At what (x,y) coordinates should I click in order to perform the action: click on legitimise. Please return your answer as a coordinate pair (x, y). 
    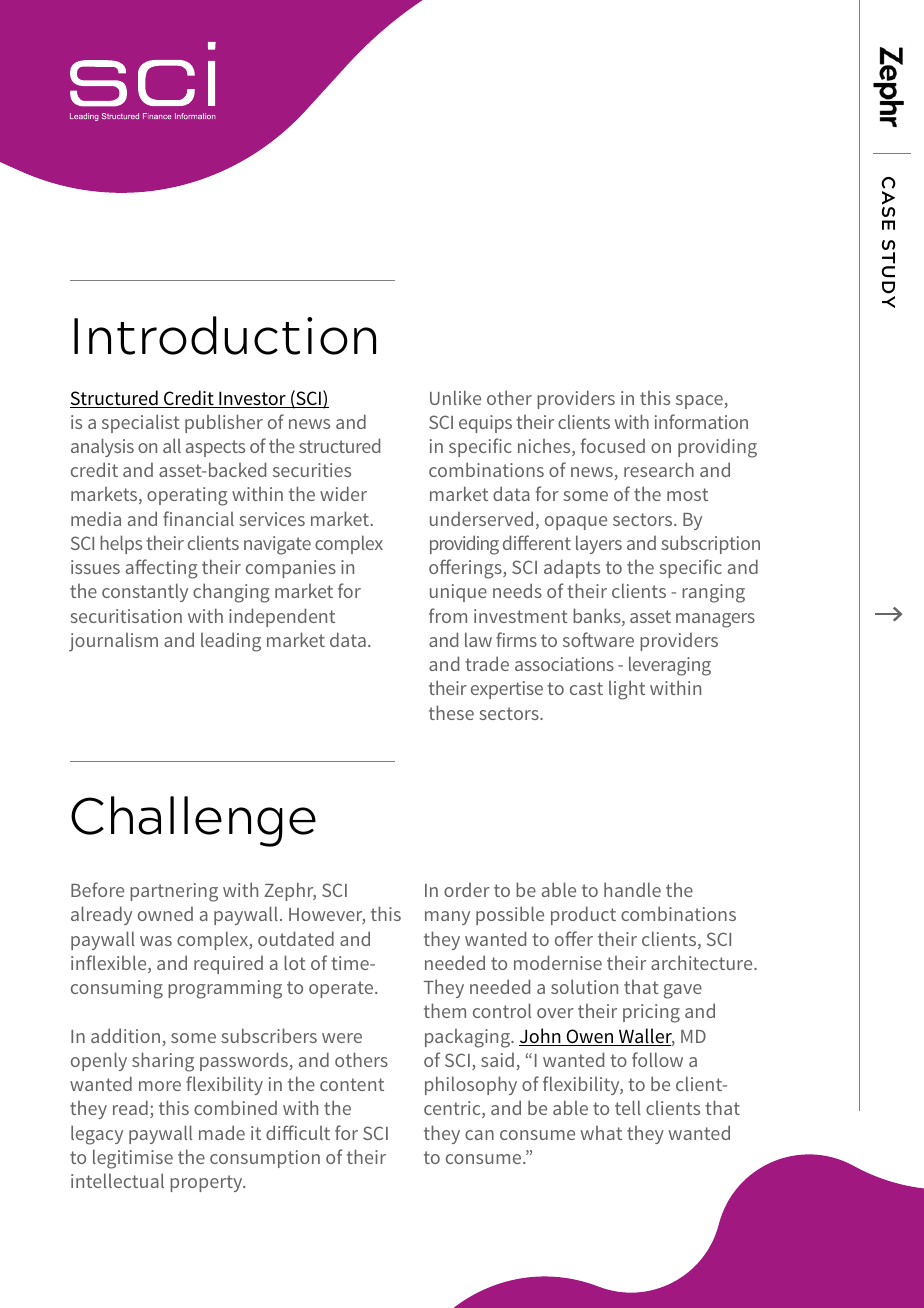
    Looking at the image, I should click on (133, 1159).
